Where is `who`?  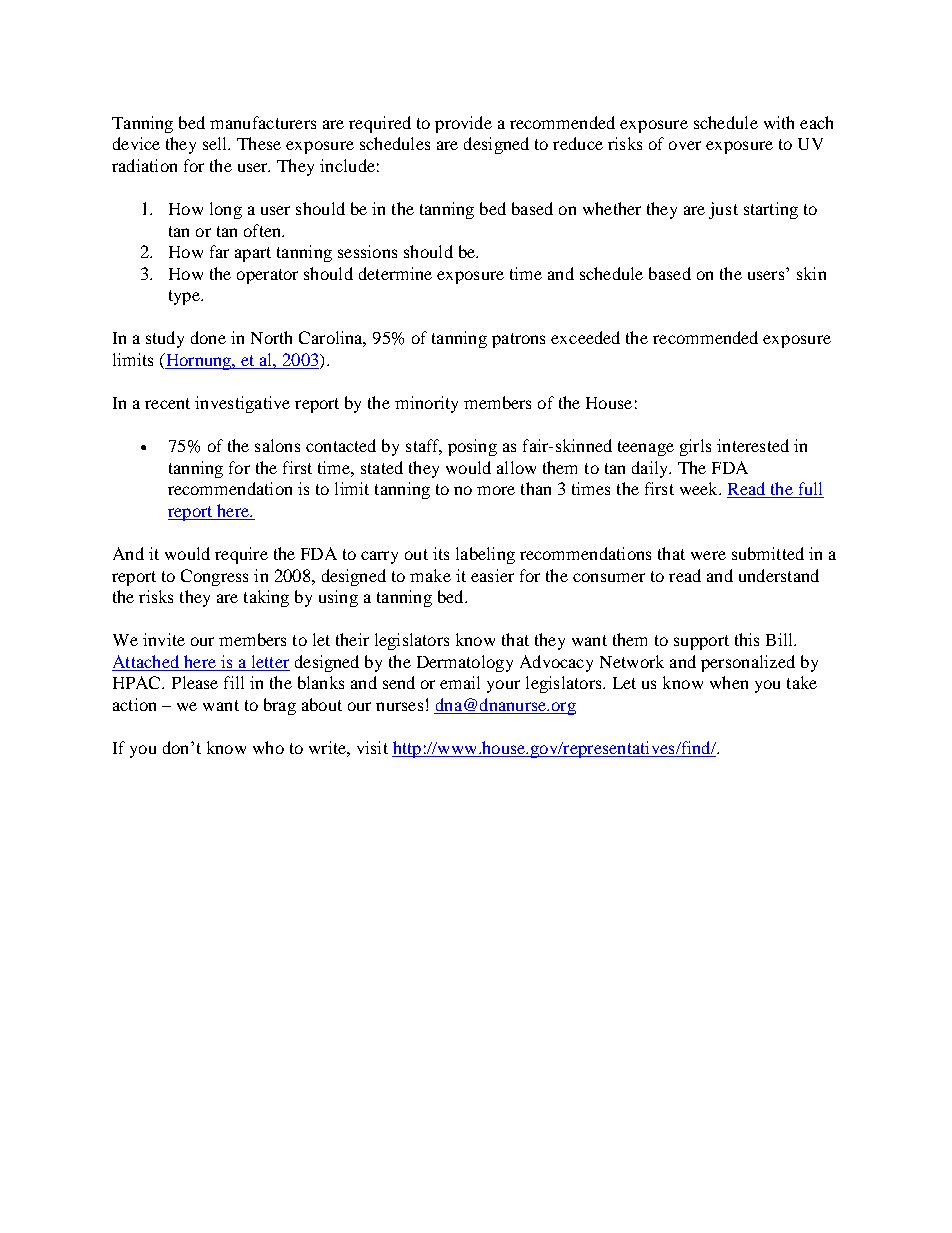
who is located at coordinates (268, 747).
